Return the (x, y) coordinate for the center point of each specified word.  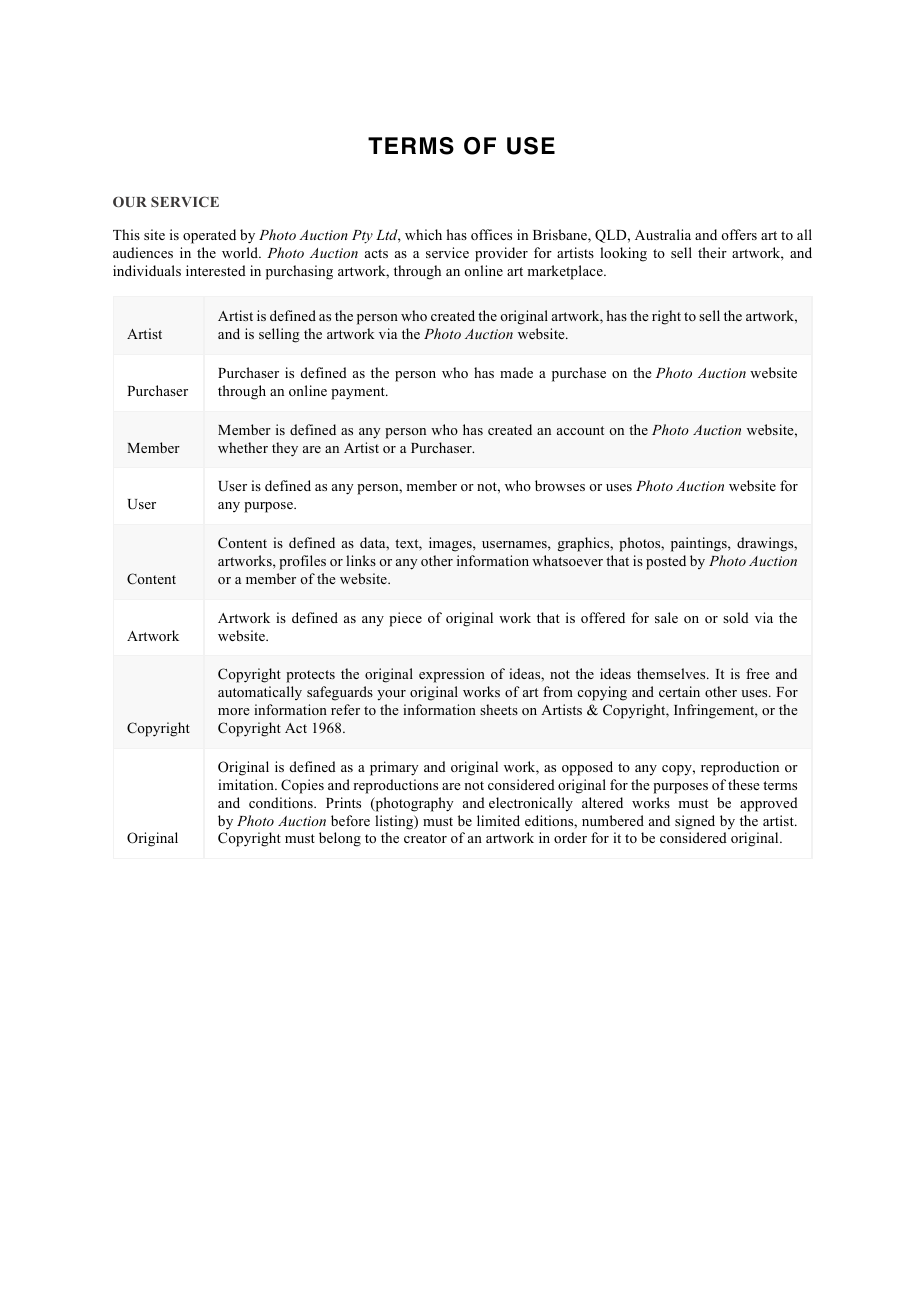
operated (209, 236)
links (361, 560)
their (712, 252)
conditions (282, 802)
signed (695, 822)
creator (425, 838)
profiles (302, 562)
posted (666, 562)
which (423, 234)
